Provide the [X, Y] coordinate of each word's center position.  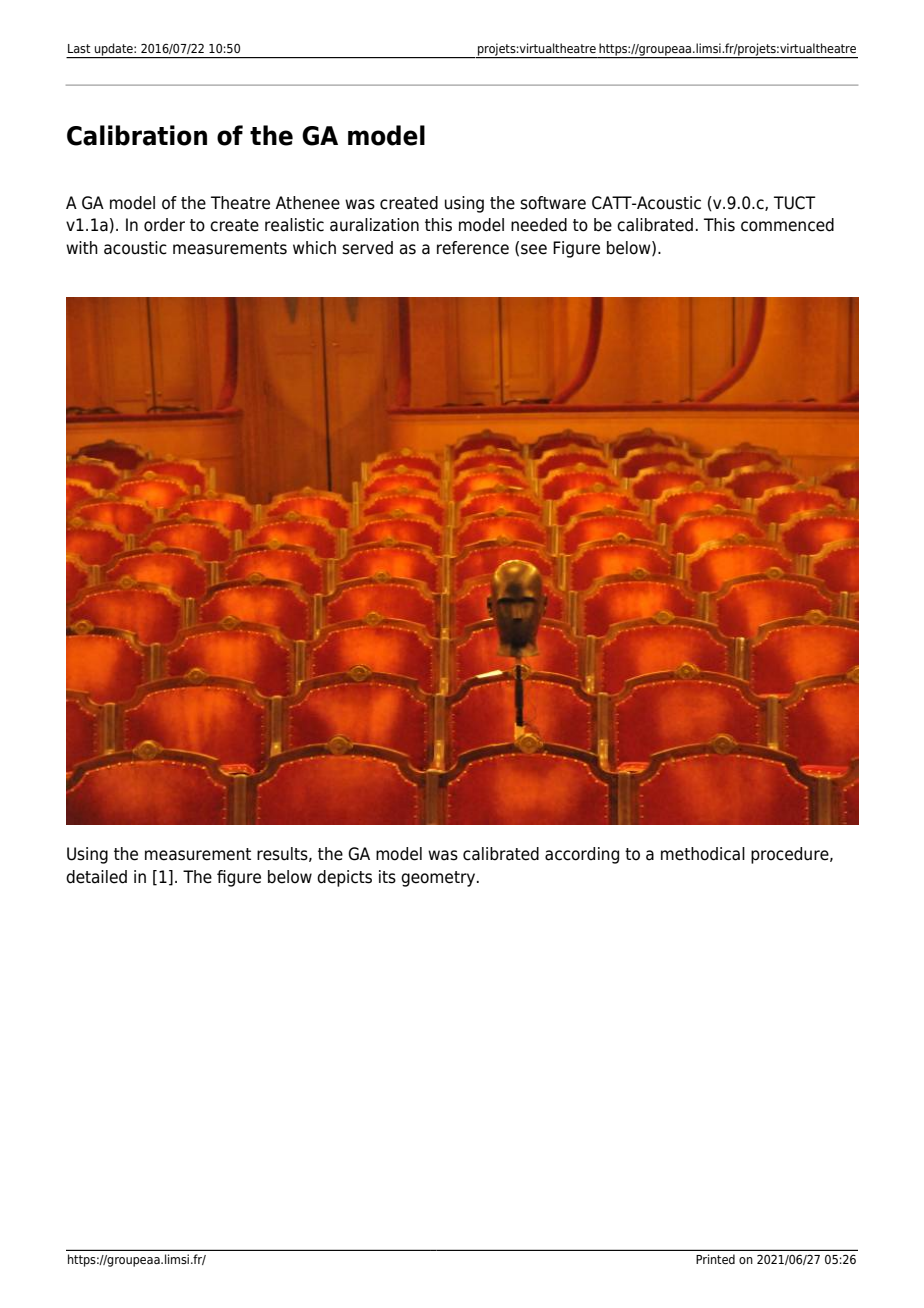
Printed [715, 1259]
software [553, 203]
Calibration [137, 135]
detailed [96, 877]
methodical [703, 854]
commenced [787, 225]
